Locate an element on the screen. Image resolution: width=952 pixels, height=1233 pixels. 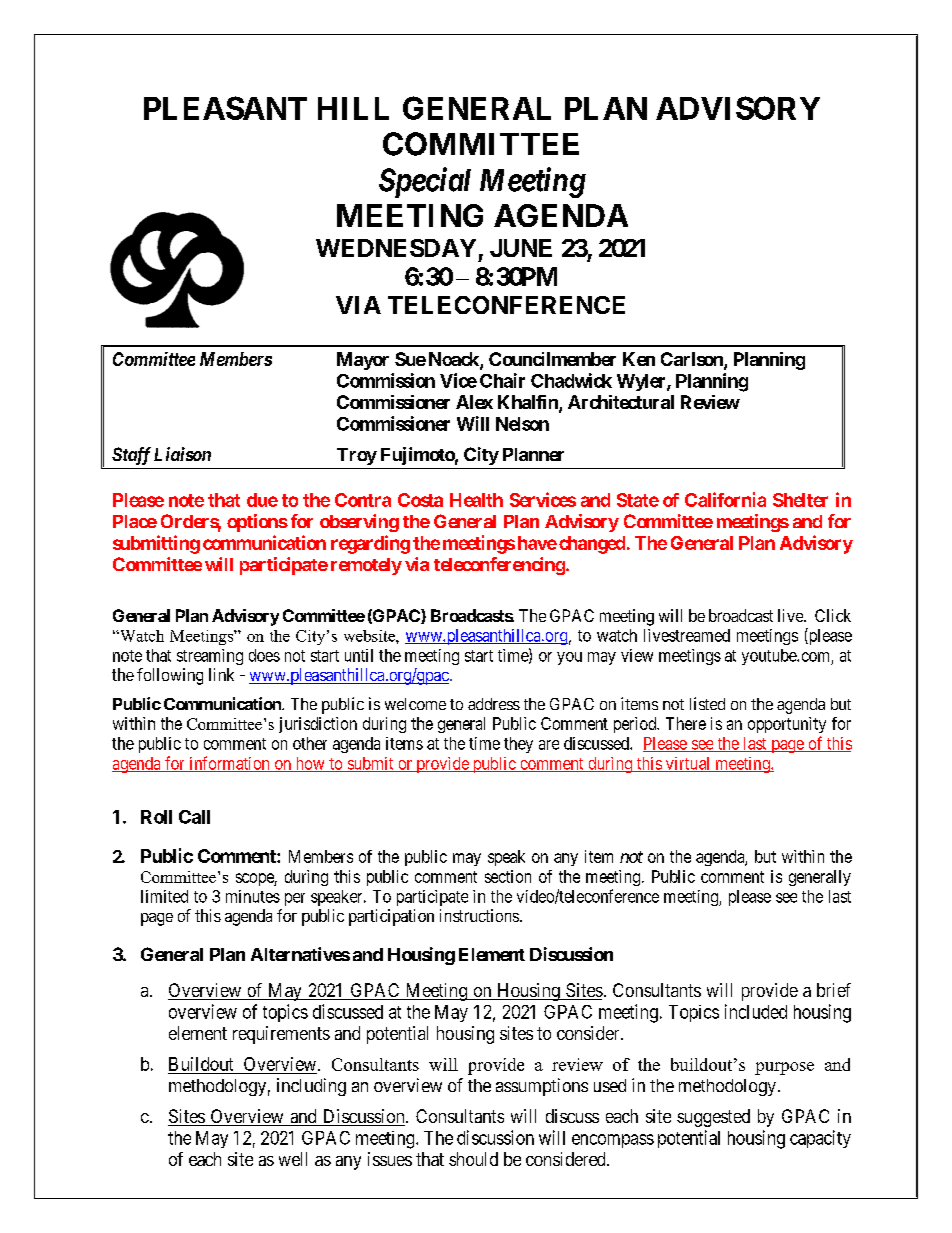
Health is located at coordinates (476, 500).
